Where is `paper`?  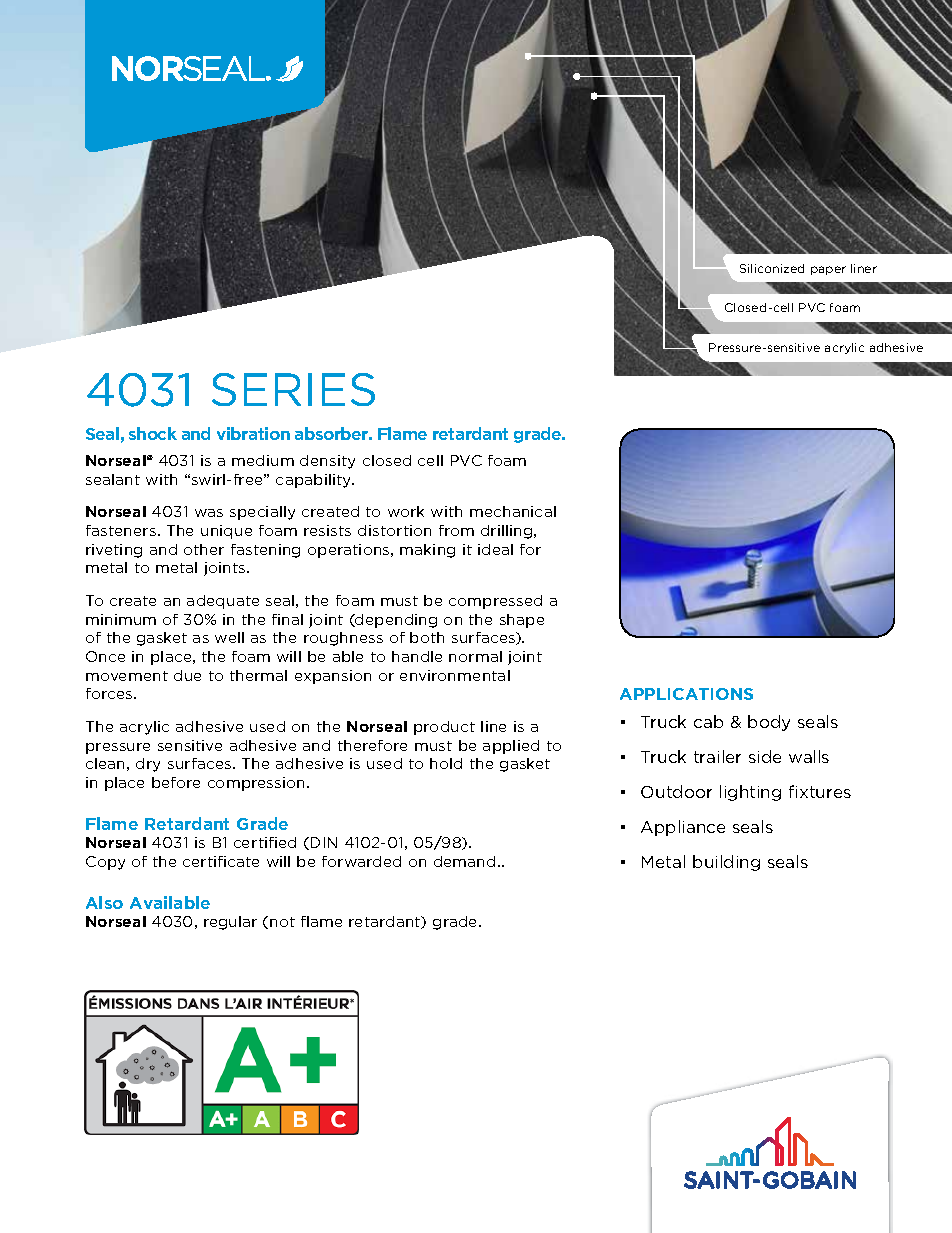 paper is located at coordinates (828, 270).
